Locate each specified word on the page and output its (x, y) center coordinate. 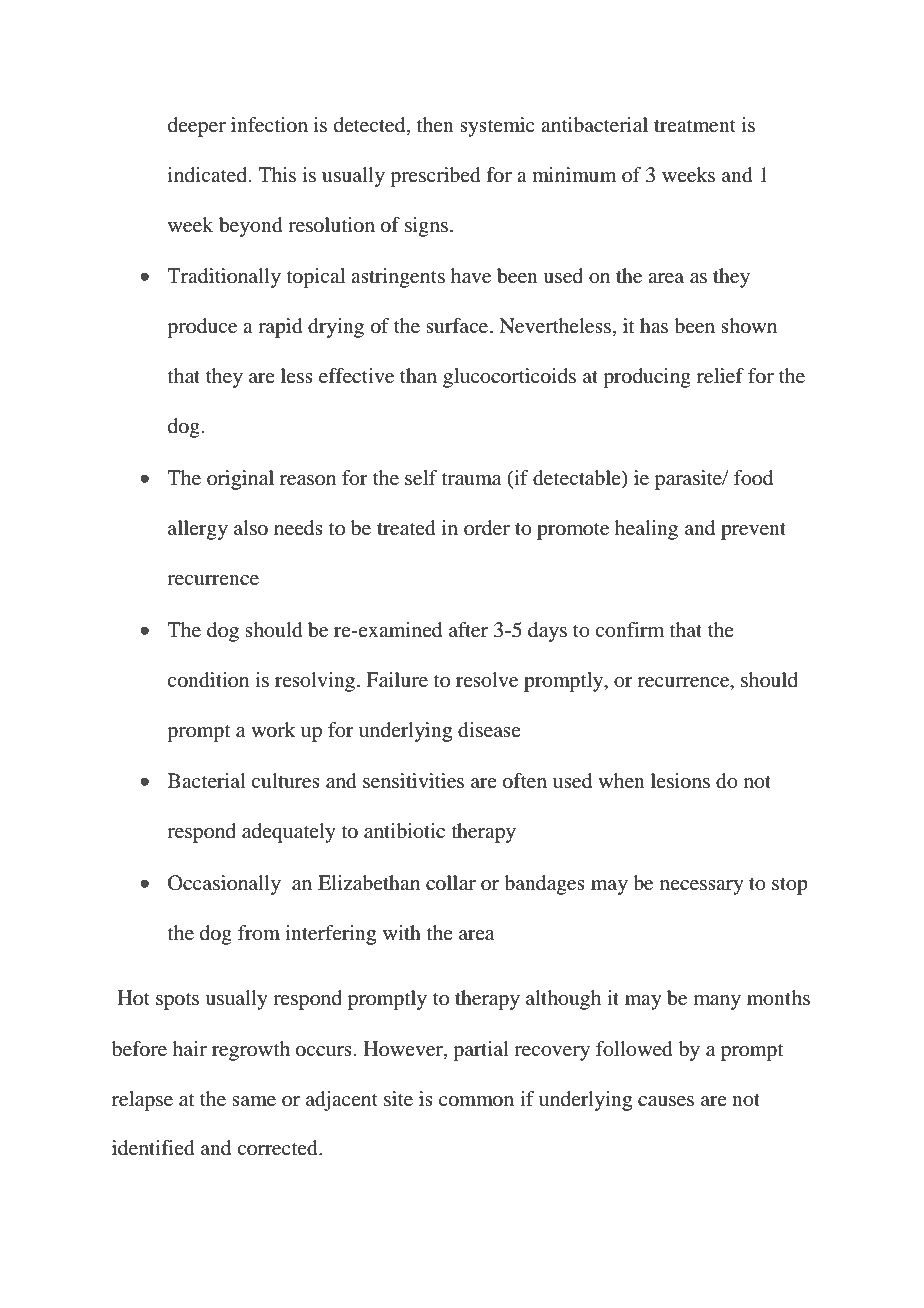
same (254, 1101)
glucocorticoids (509, 378)
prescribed (435, 177)
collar (451, 883)
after (468, 630)
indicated (209, 175)
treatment (695, 126)
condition (208, 680)
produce (202, 328)
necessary (702, 887)
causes (666, 1101)
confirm (629, 630)
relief (720, 376)
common (476, 1101)
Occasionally (224, 885)
